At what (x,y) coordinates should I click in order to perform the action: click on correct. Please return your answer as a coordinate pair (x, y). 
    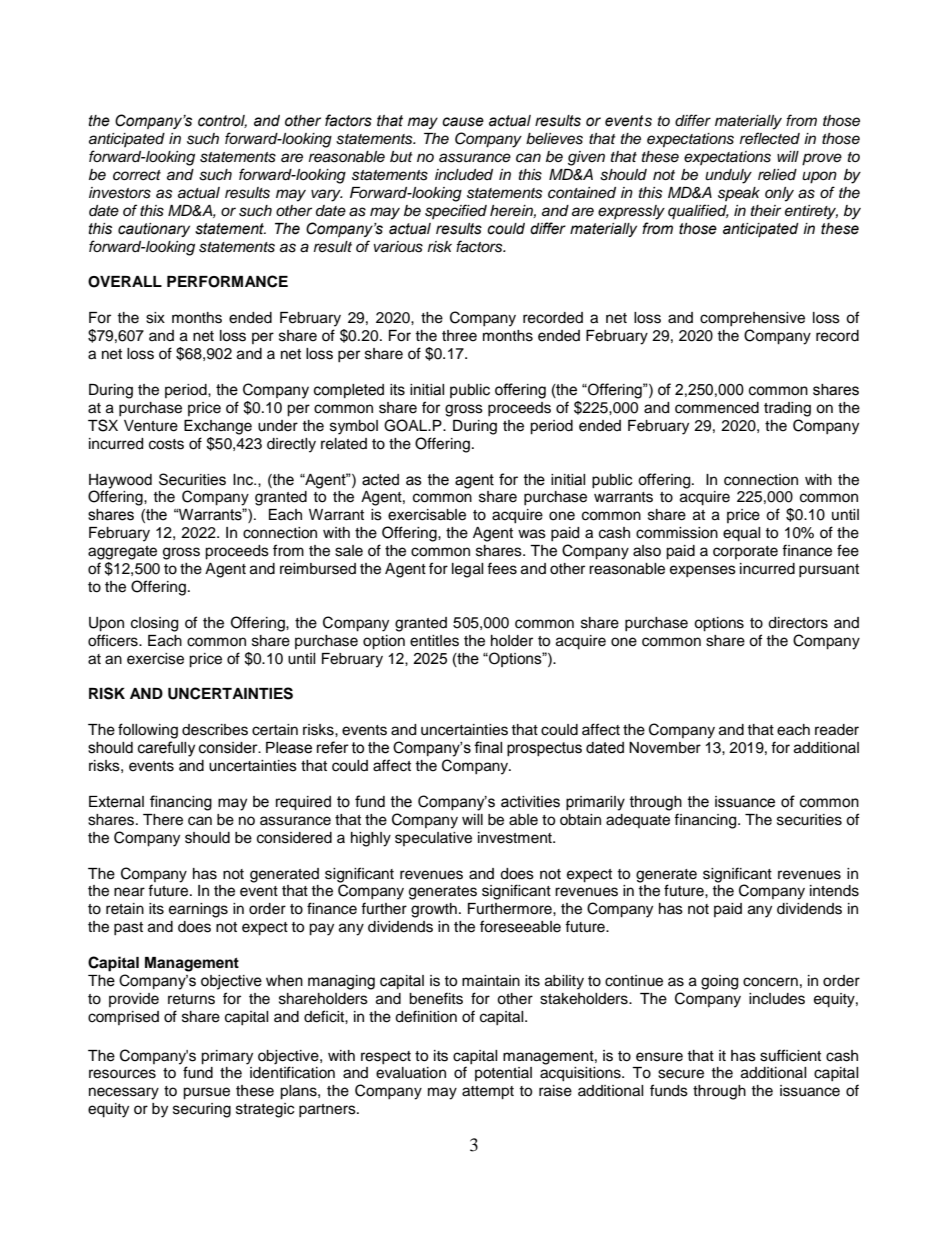
    Looking at the image, I should click on (137, 175).
